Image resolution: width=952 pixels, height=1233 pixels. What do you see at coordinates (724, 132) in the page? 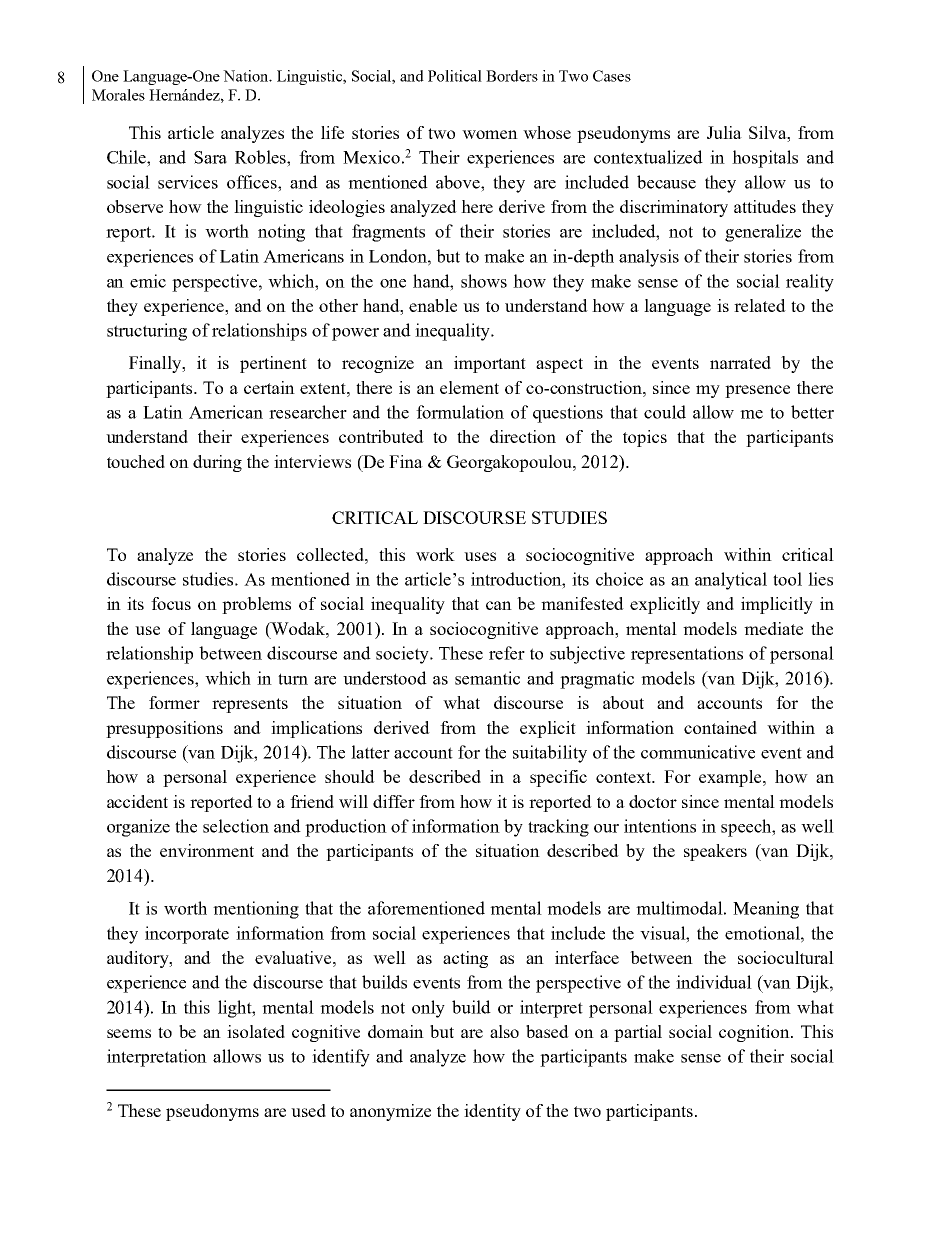
I see `Julia` at bounding box center [724, 132].
